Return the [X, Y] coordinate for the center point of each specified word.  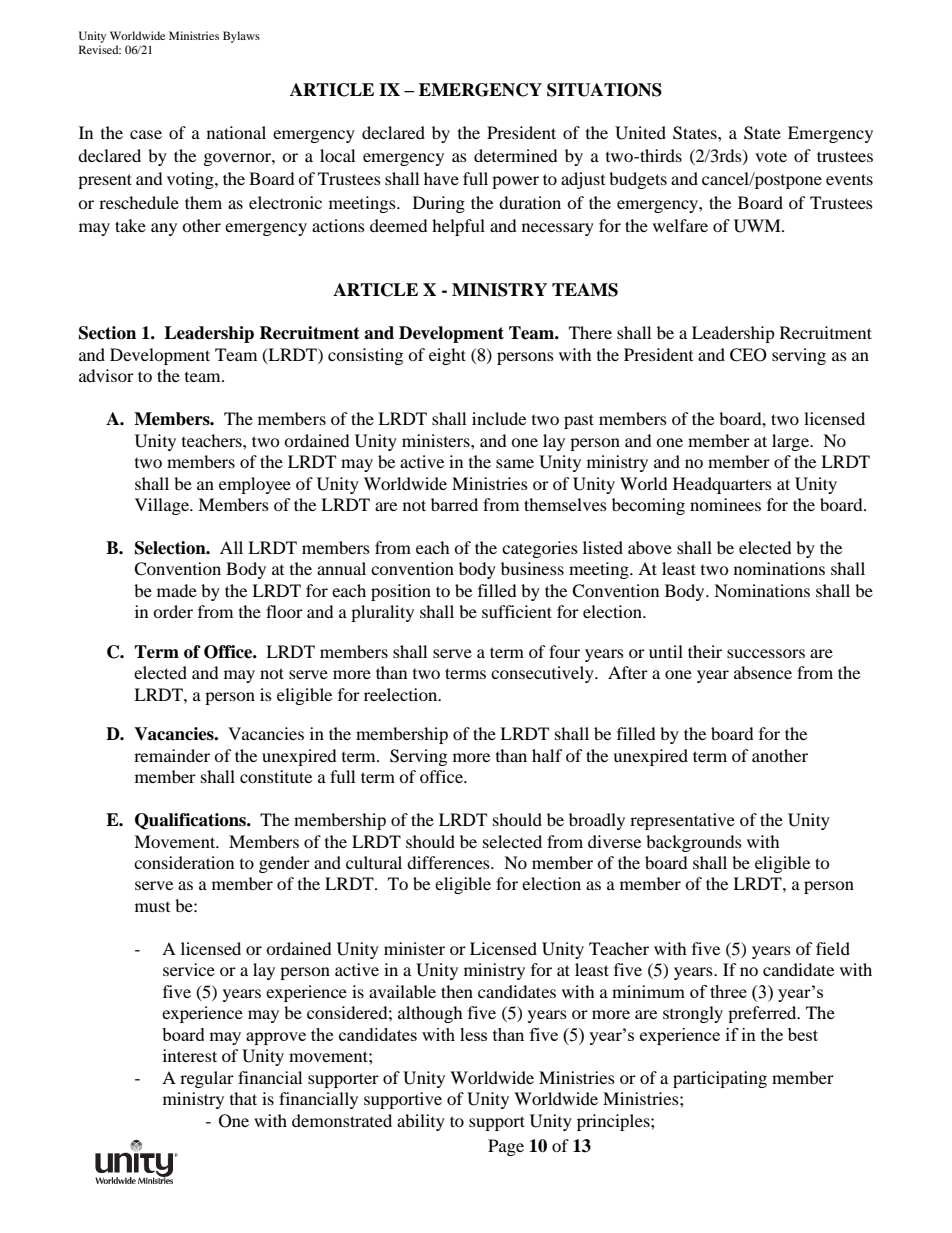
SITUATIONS [604, 90]
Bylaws [241, 37]
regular [207, 1079]
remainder [172, 755]
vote [771, 156]
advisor [106, 375]
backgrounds [694, 843]
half [547, 755]
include [499, 418]
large [791, 442]
